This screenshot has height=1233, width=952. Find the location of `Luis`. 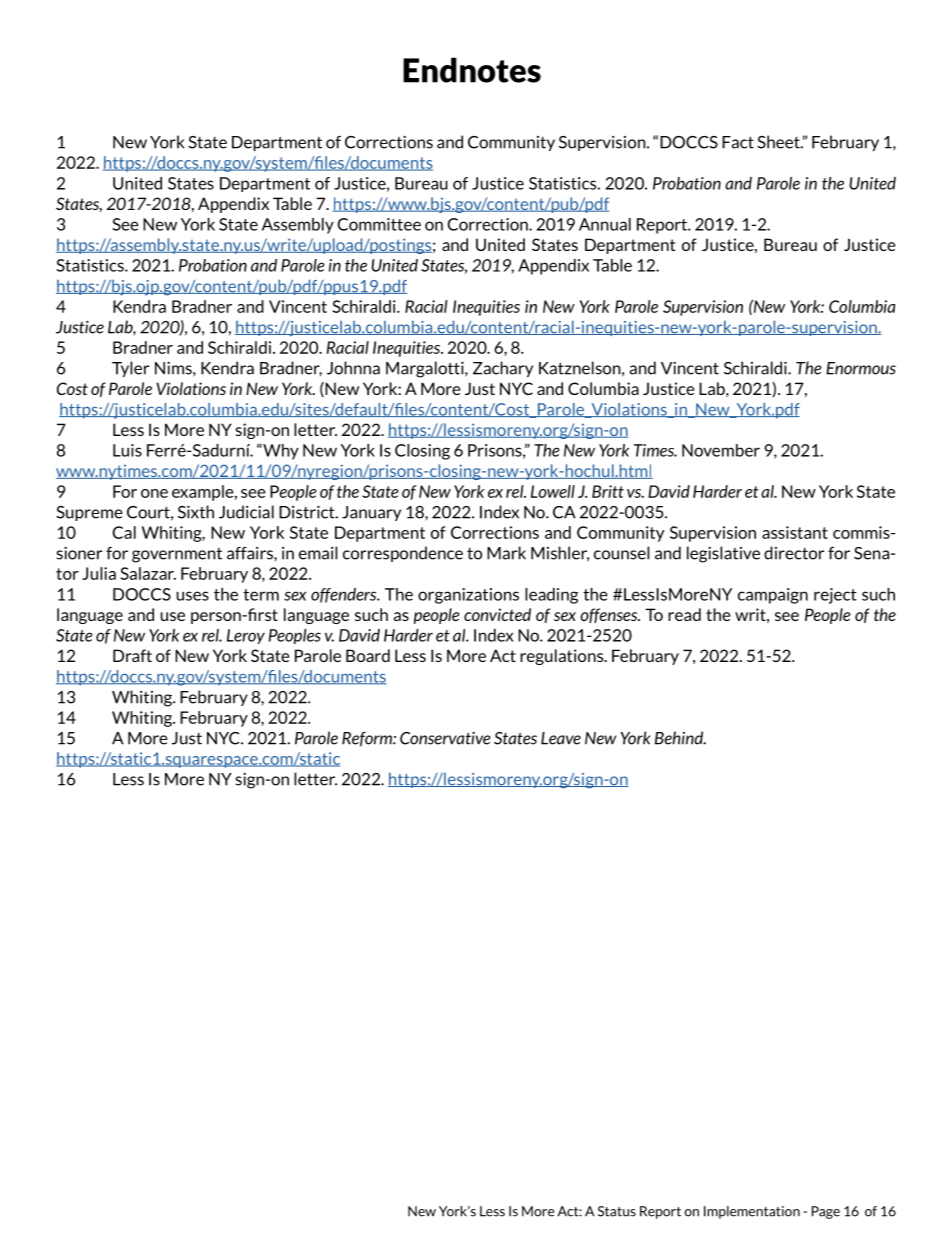

Luis is located at coordinates (127, 450).
